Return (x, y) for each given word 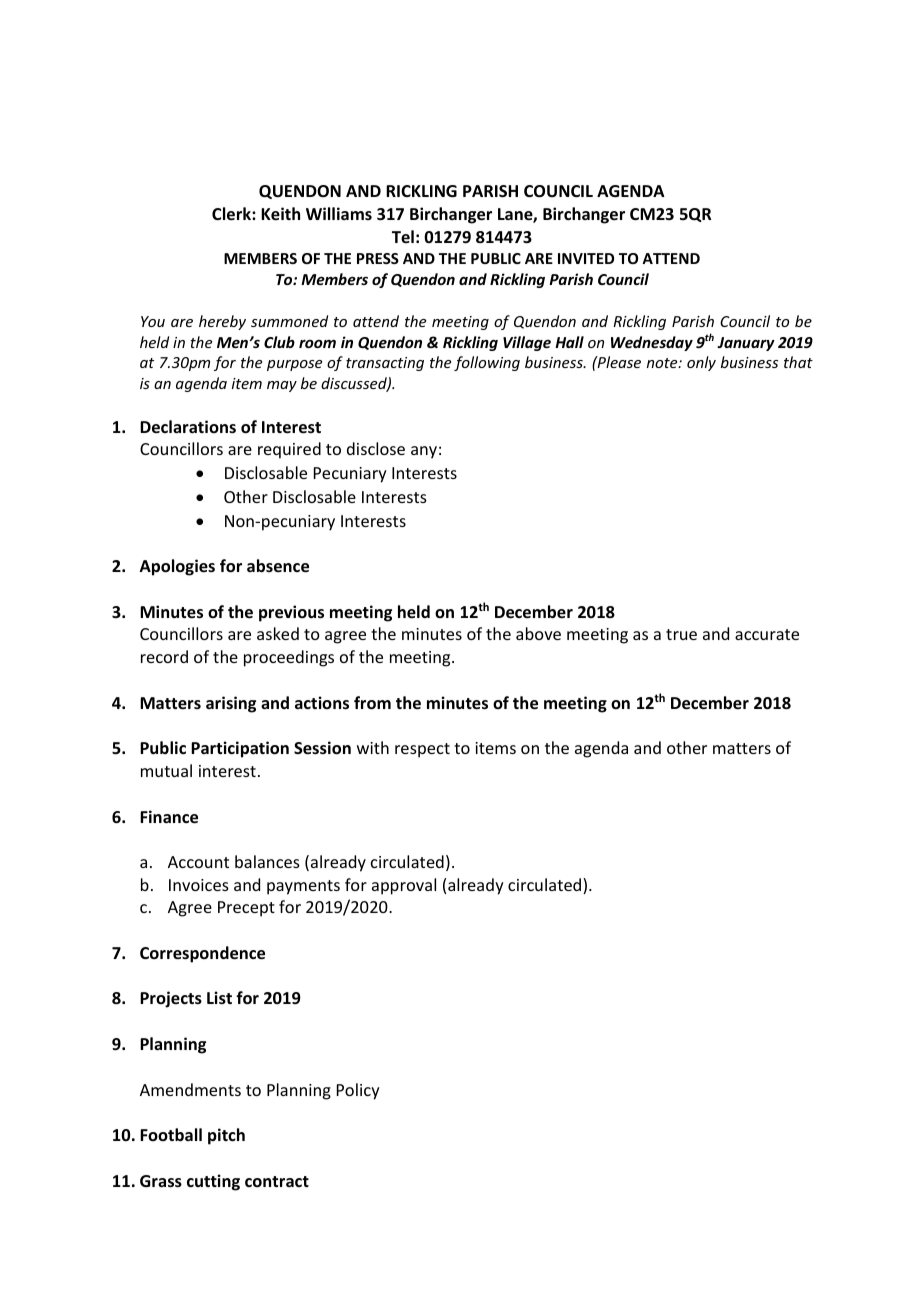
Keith (280, 214)
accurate (767, 634)
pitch (226, 1136)
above (538, 633)
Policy (358, 1091)
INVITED (586, 258)
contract (277, 1181)
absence (278, 566)
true (681, 634)
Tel (403, 236)
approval (404, 886)
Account (198, 862)
